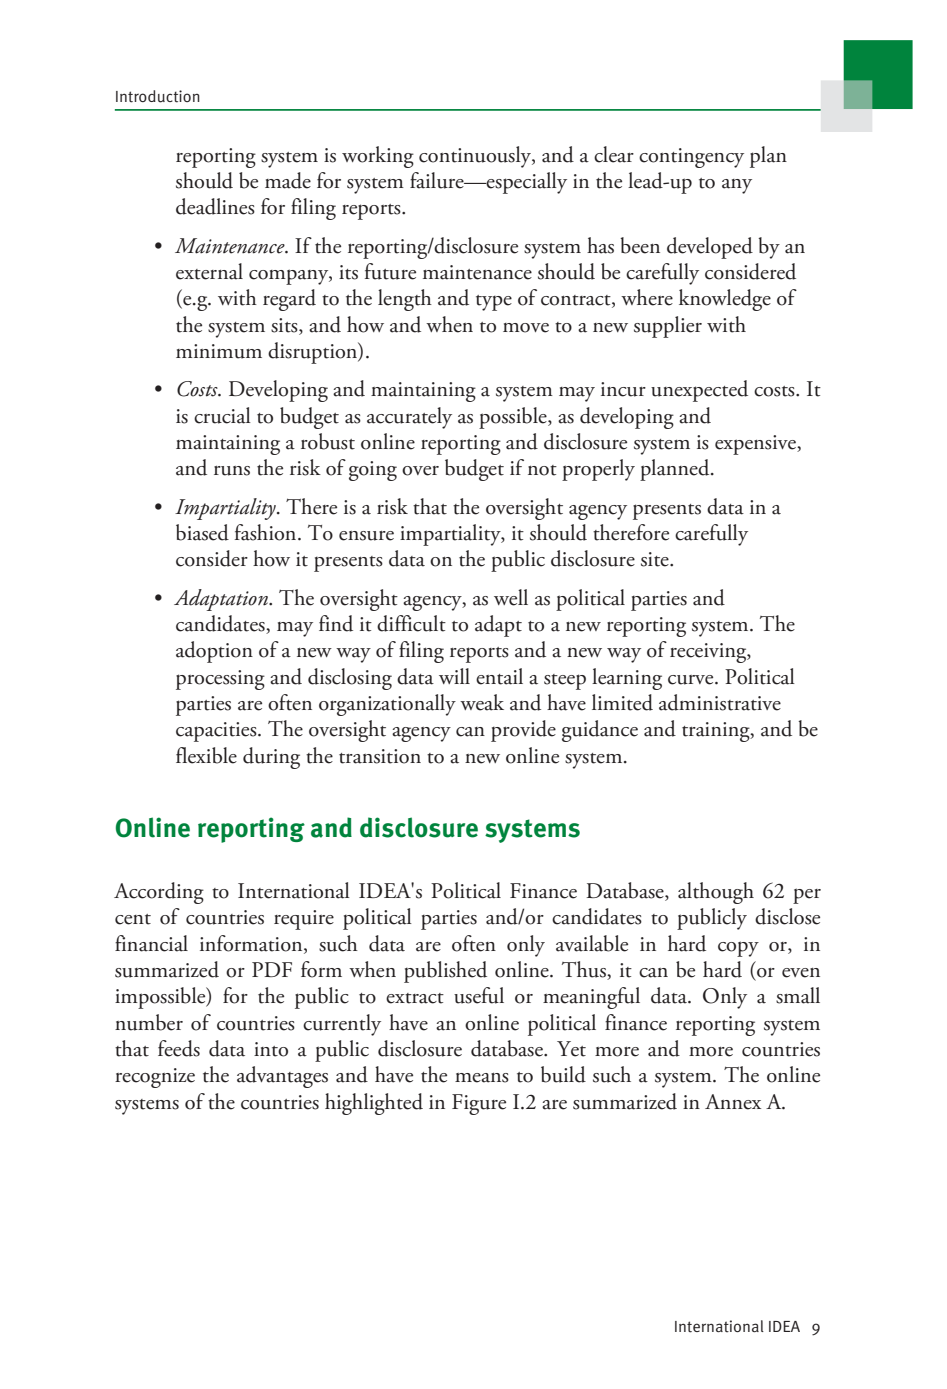 This document has width=947, height=1389. I want to click on working, so click(378, 157).
